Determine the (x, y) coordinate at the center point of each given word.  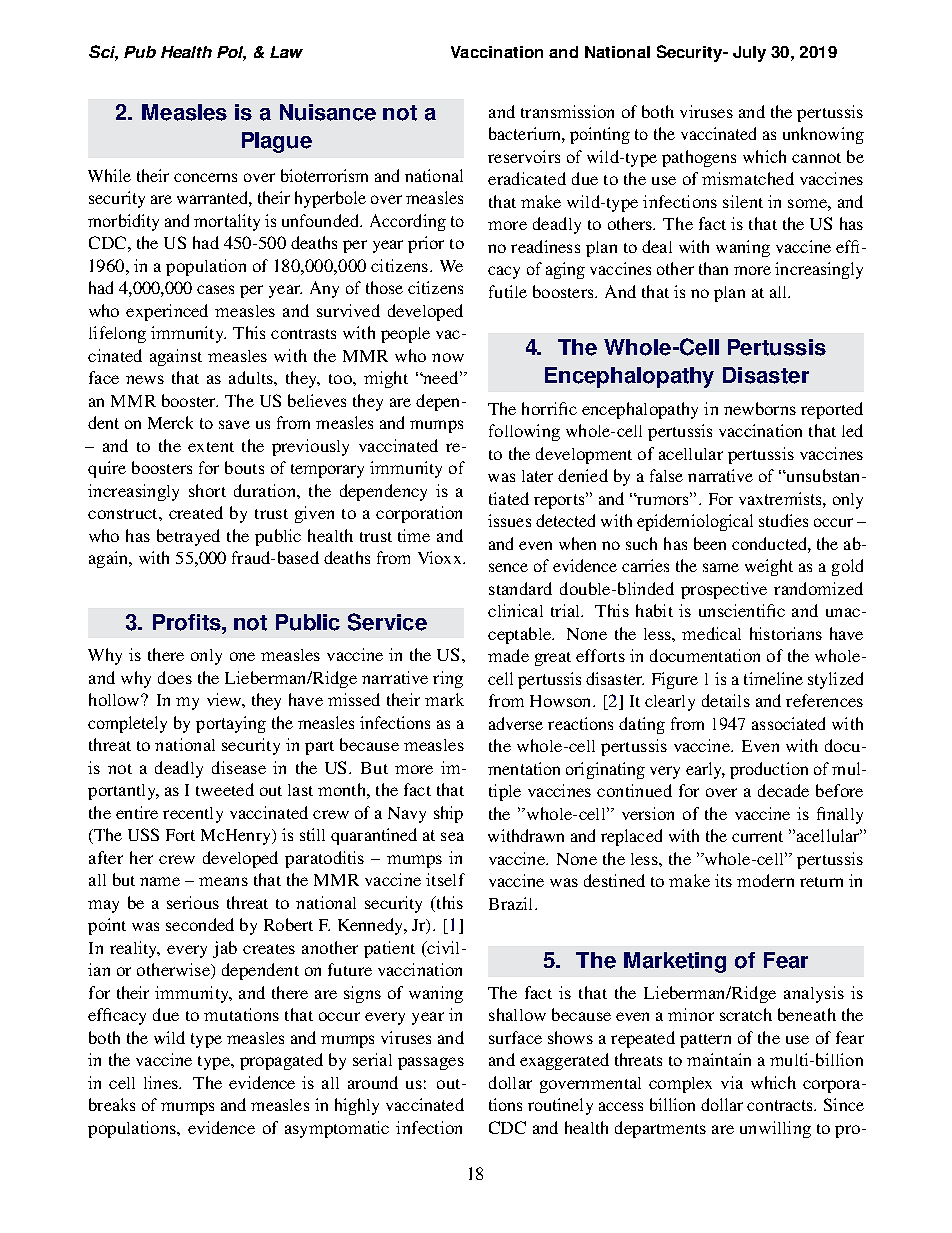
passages (431, 1063)
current (757, 836)
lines (162, 1082)
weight (769, 567)
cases (215, 289)
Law (286, 52)
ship (448, 814)
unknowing (823, 135)
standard (520, 588)
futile (508, 291)
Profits (188, 622)
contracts (781, 1105)
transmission (567, 111)
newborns (760, 408)
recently (193, 815)
